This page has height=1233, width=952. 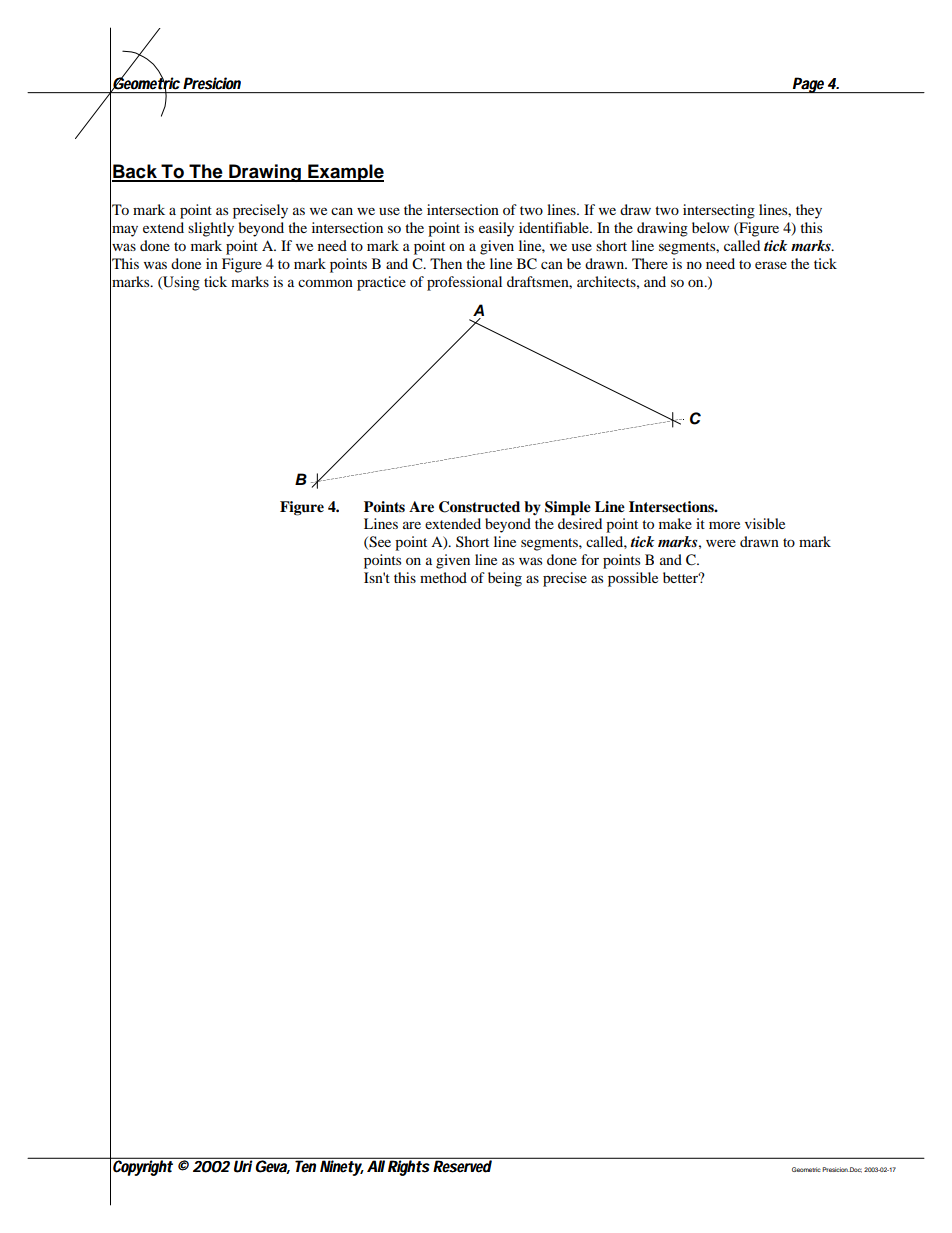 What do you see at coordinates (443, 577) in the page?
I see `method` at bounding box center [443, 577].
